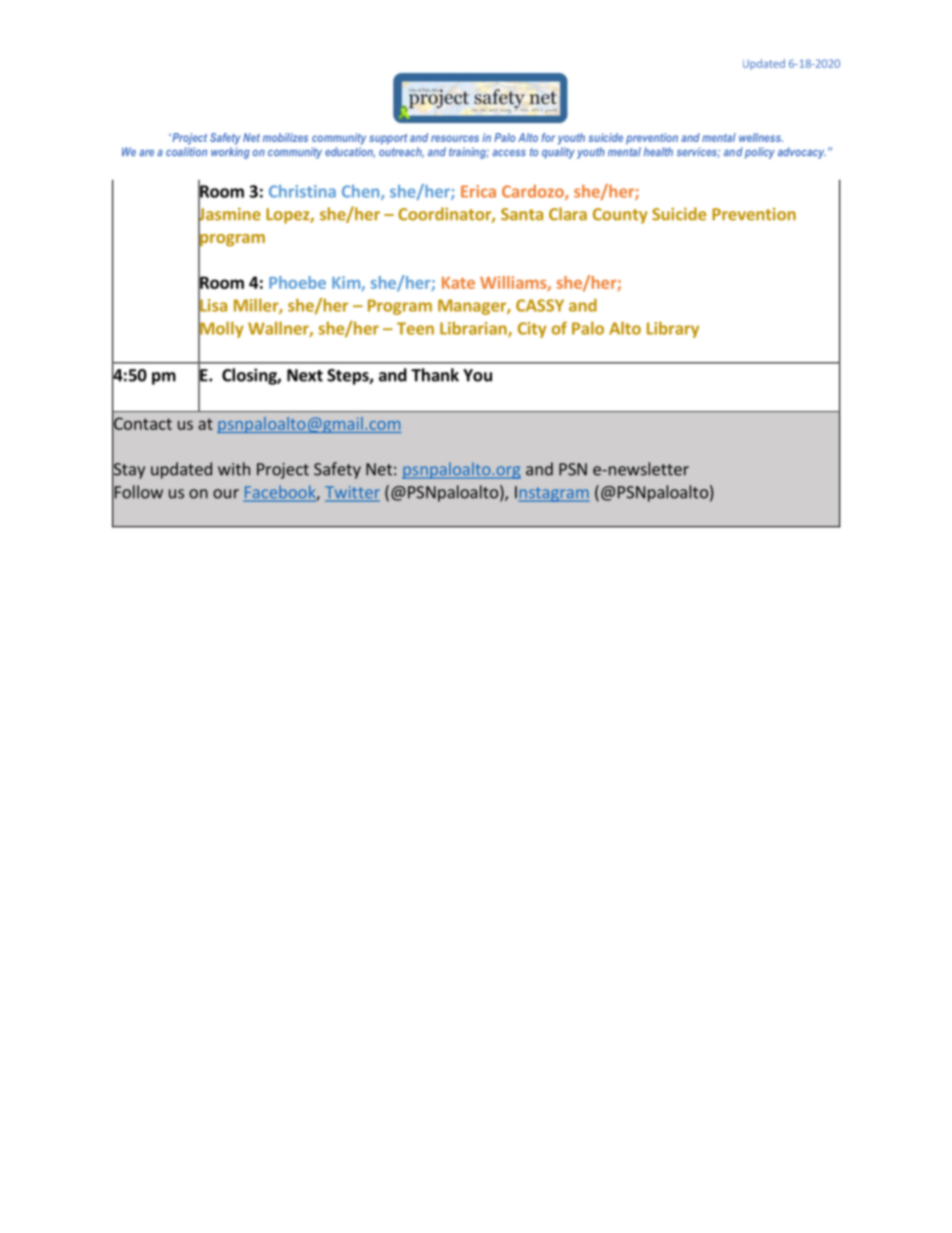  I want to click on with, so click(234, 469).
